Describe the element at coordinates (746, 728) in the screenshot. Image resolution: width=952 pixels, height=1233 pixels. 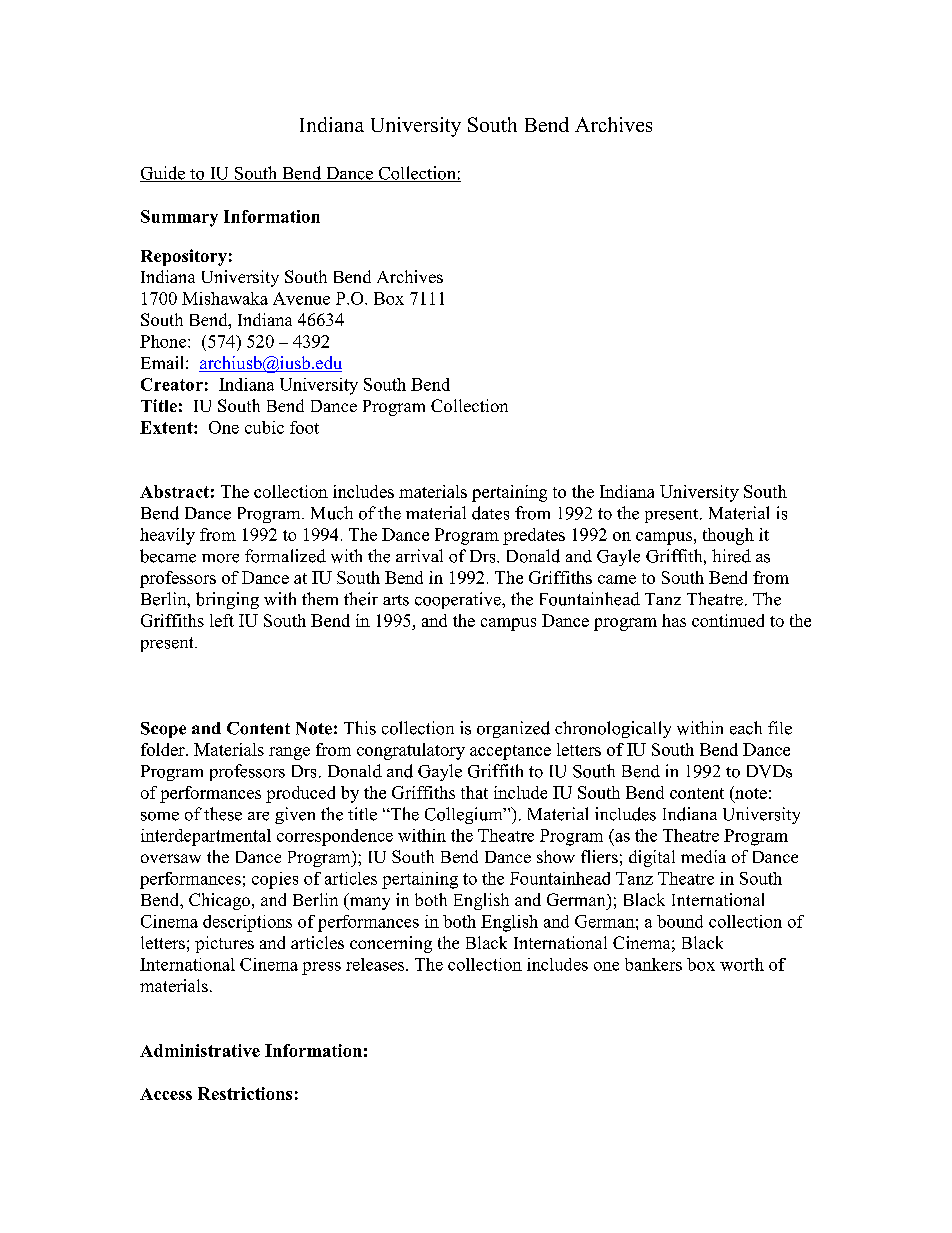
I see `each` at that location.
